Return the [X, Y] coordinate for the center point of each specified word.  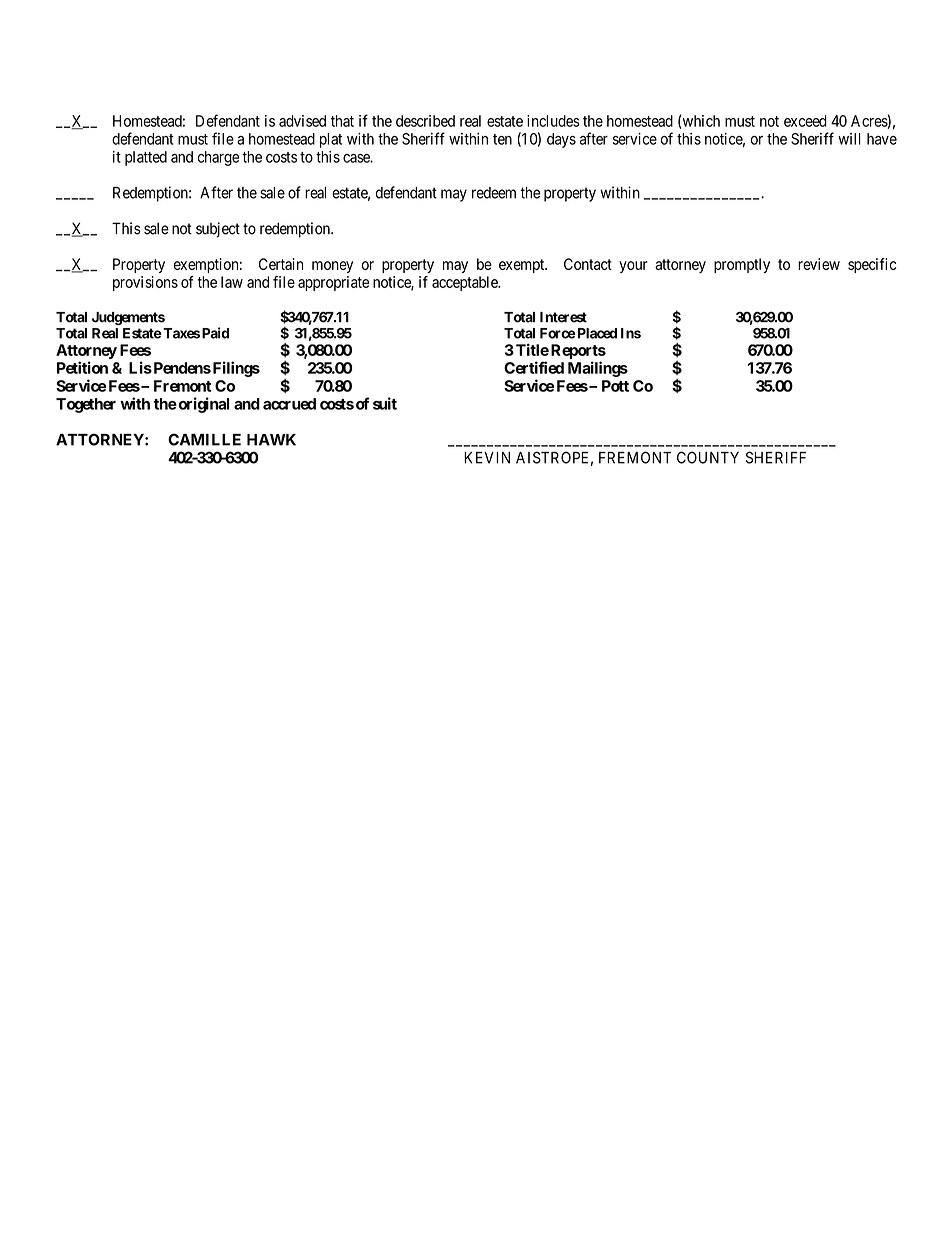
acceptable [466, 283]
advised [302, 121]
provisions [145, 283]
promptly [742, 265]
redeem [494, 193]
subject [218, 230]
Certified [534, 367]
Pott [615, 386]
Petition [82, 367]
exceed [805, 121]
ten [502, 139]
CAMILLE [204, 439]
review [819, 264]
